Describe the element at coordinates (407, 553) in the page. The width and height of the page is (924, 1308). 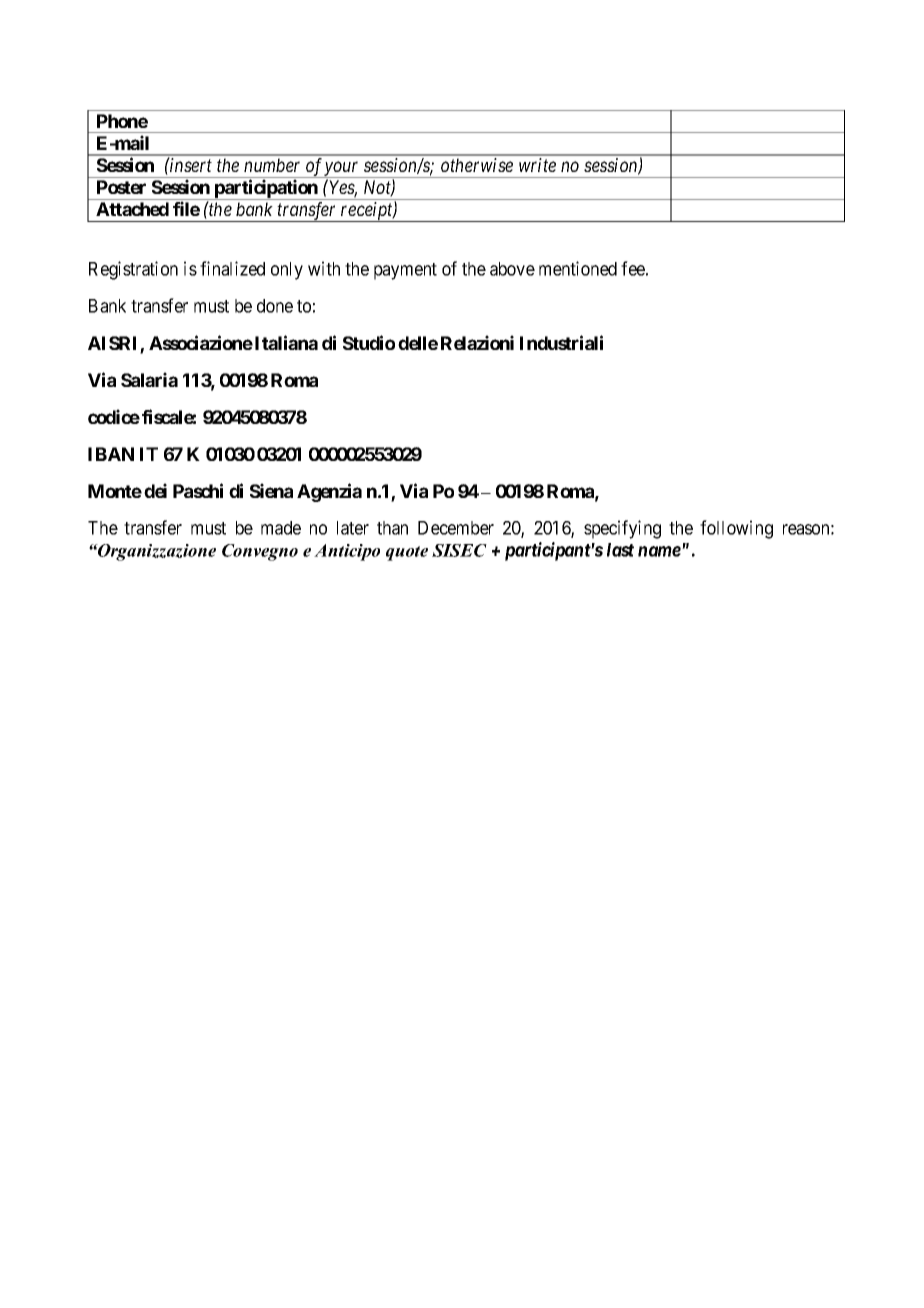
I see `quote` at that location.
